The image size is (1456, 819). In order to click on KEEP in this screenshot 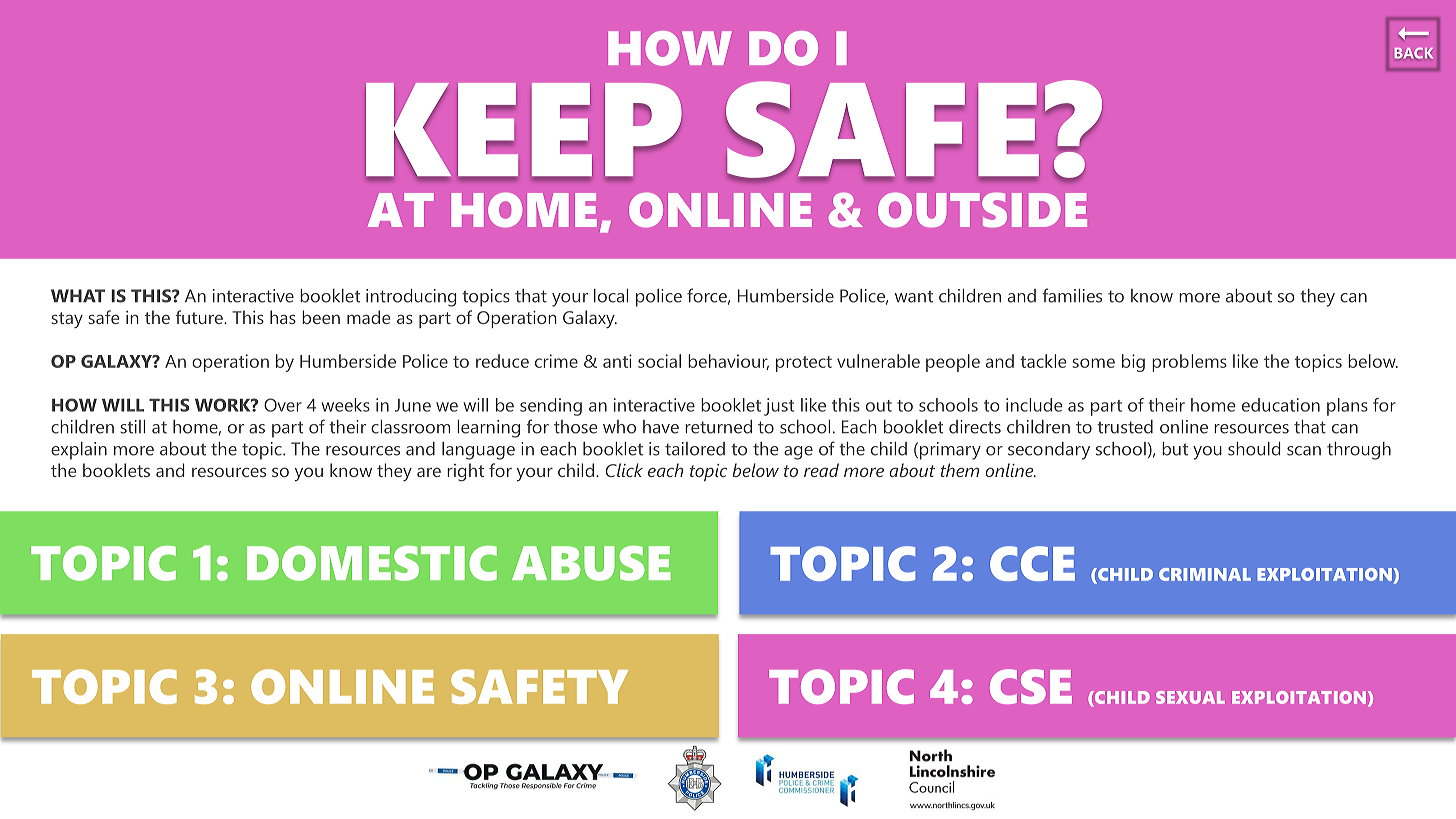, I will do `click(523, 131)`.
